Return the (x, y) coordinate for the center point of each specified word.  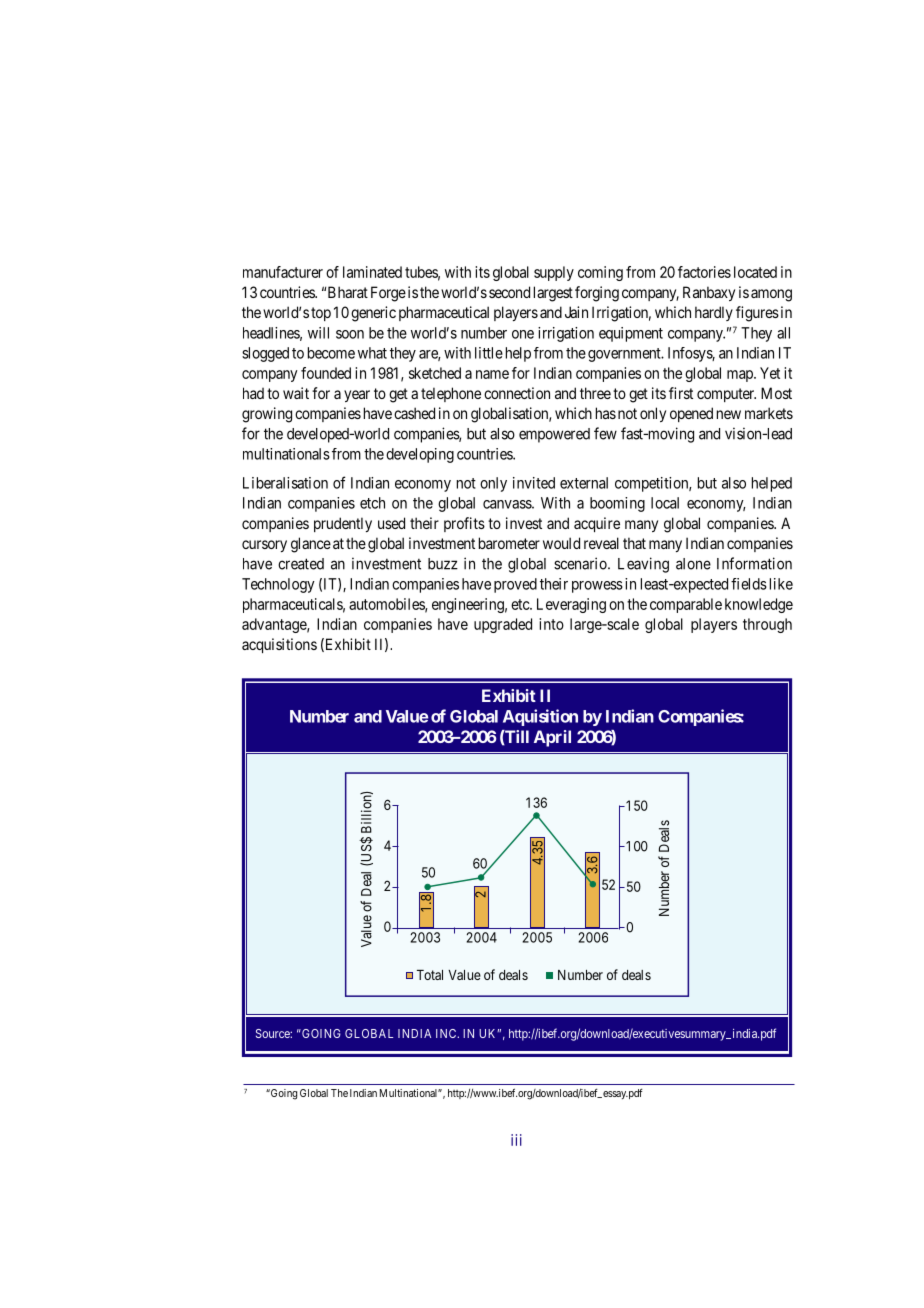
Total (430, 975)
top (321, 314)
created (301, 564)
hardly (714, 313)
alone (693, 564)
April (552, 738)
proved (515, 585)
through (767, 625)
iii (516, 1140)
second (509, 292)
